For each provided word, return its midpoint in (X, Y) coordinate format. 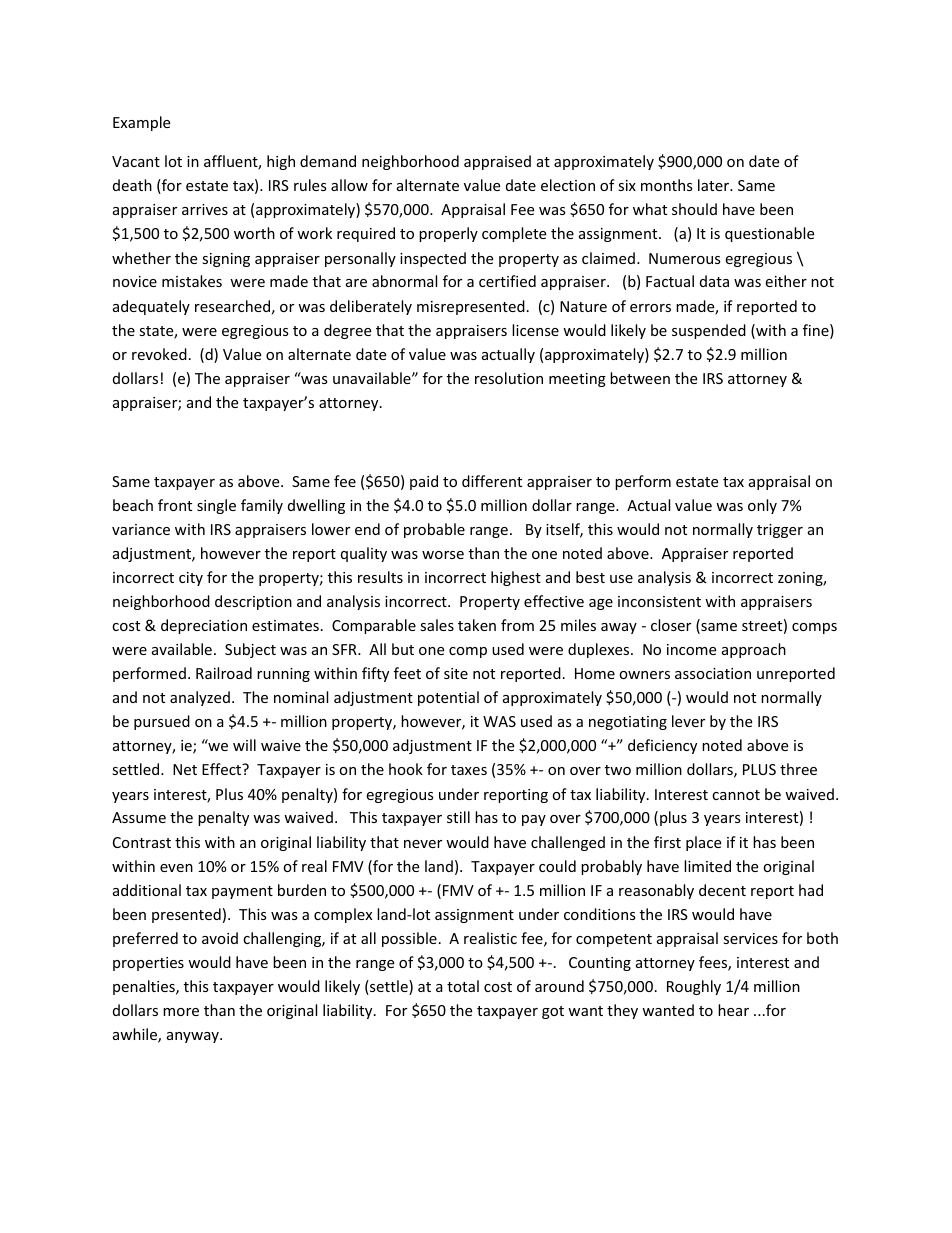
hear (733, 1010)
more (181, 1012)
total (463, 986)
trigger (780, 531)
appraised (497, 162)
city (191, 579)
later (715, 185)
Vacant (136, 161)
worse (443, 555)
